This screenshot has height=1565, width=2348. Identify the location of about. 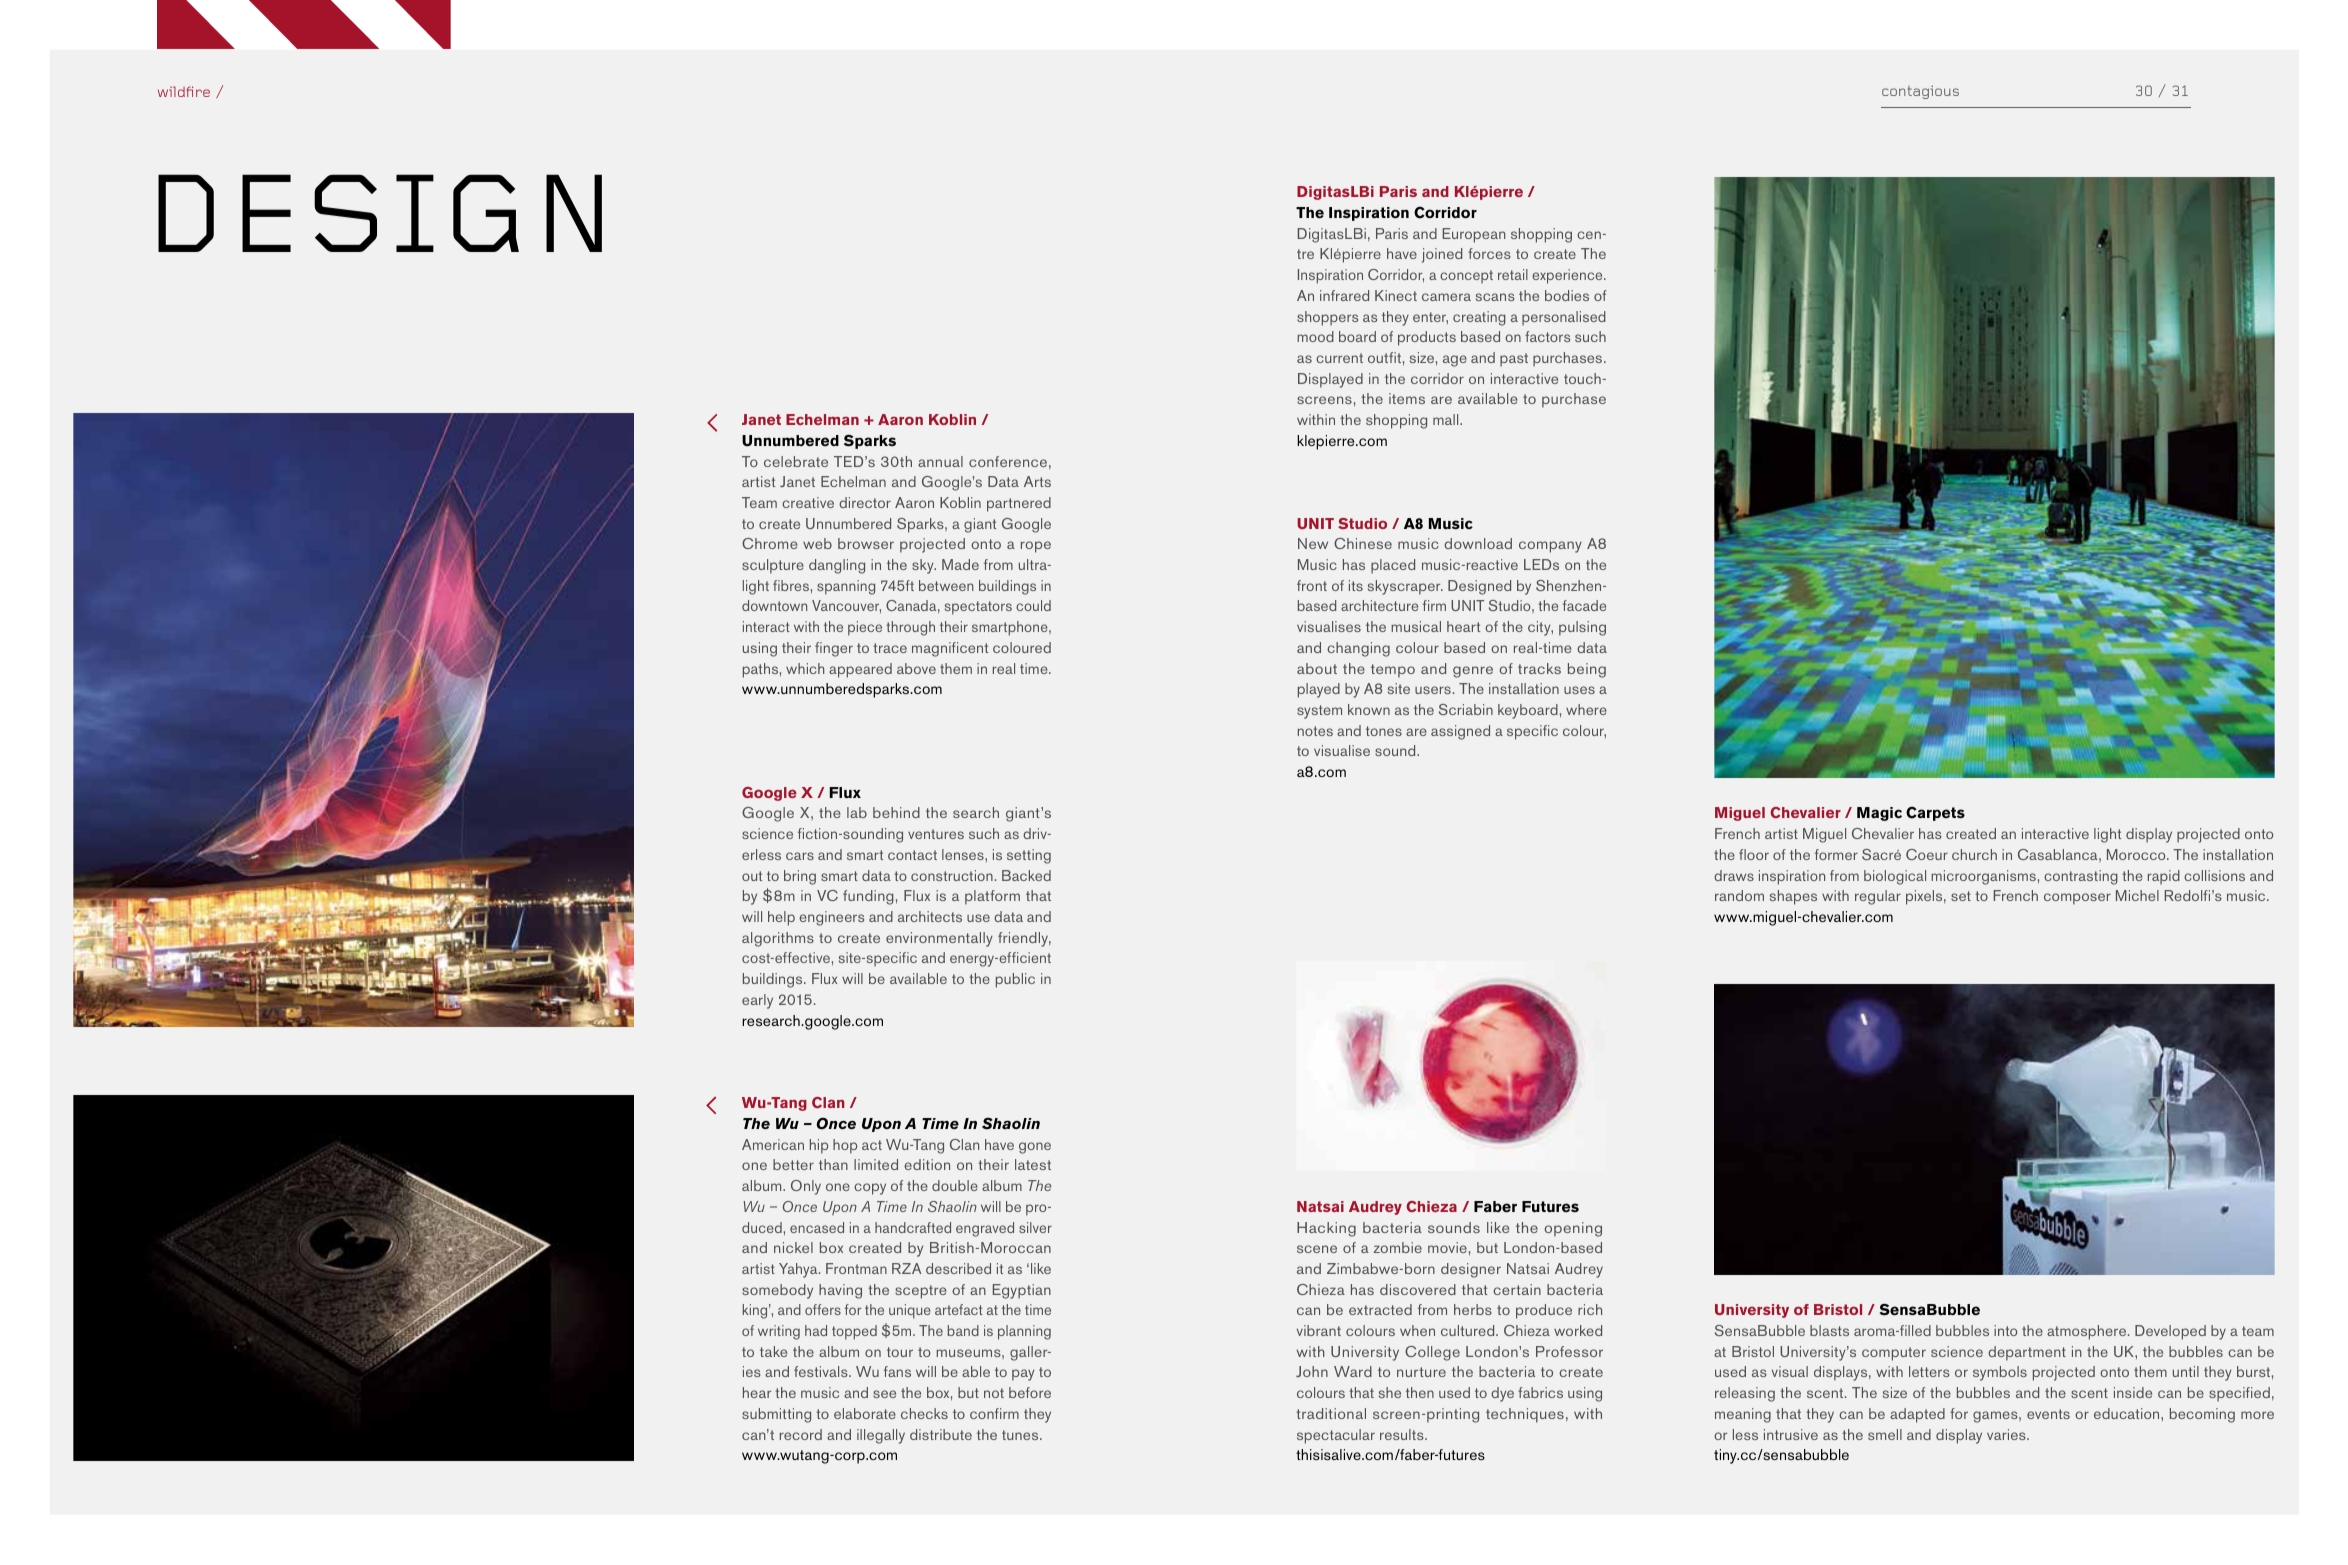
(1317, 668).
